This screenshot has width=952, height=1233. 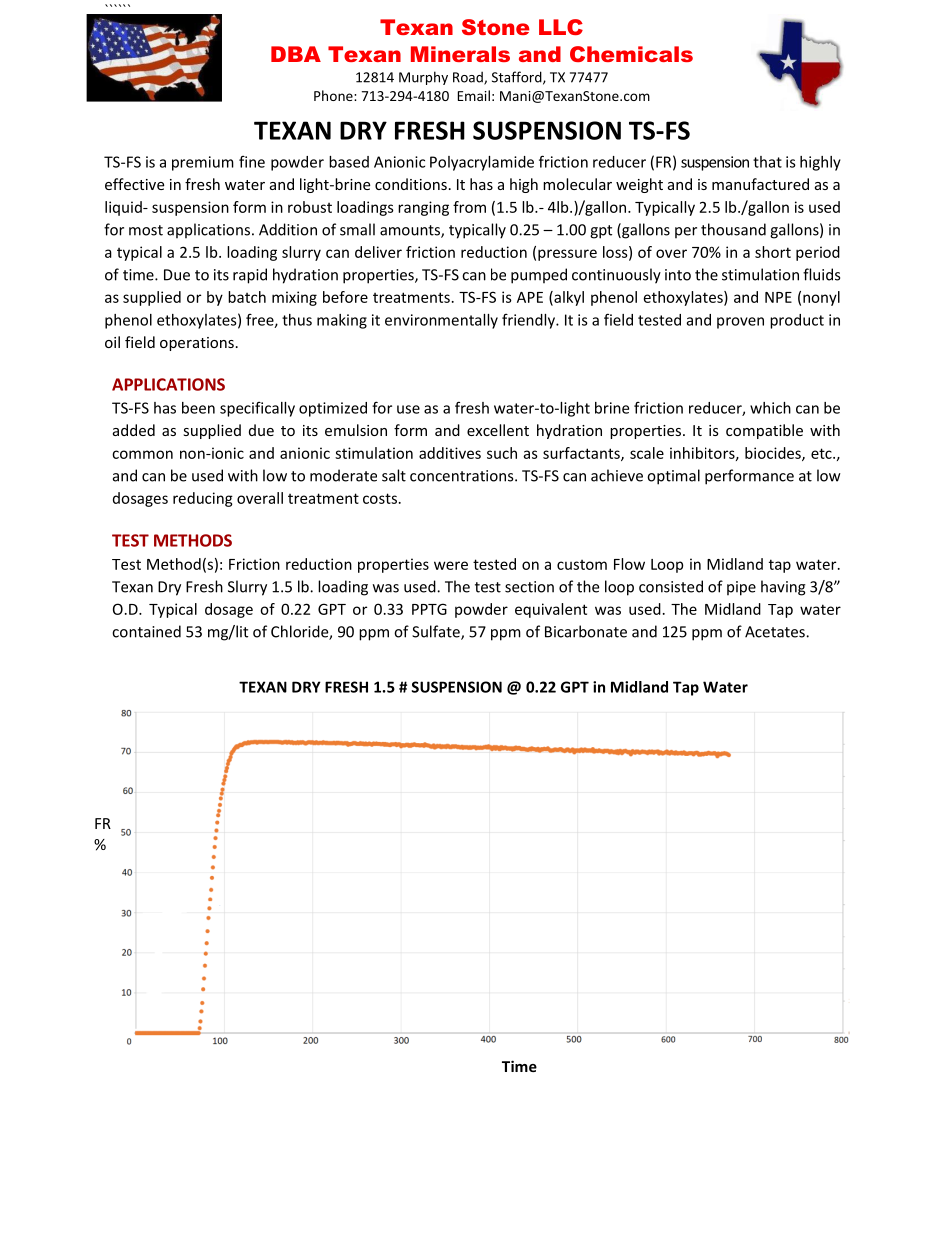 I want to click on Minerals, so click(x=460, y=54).
